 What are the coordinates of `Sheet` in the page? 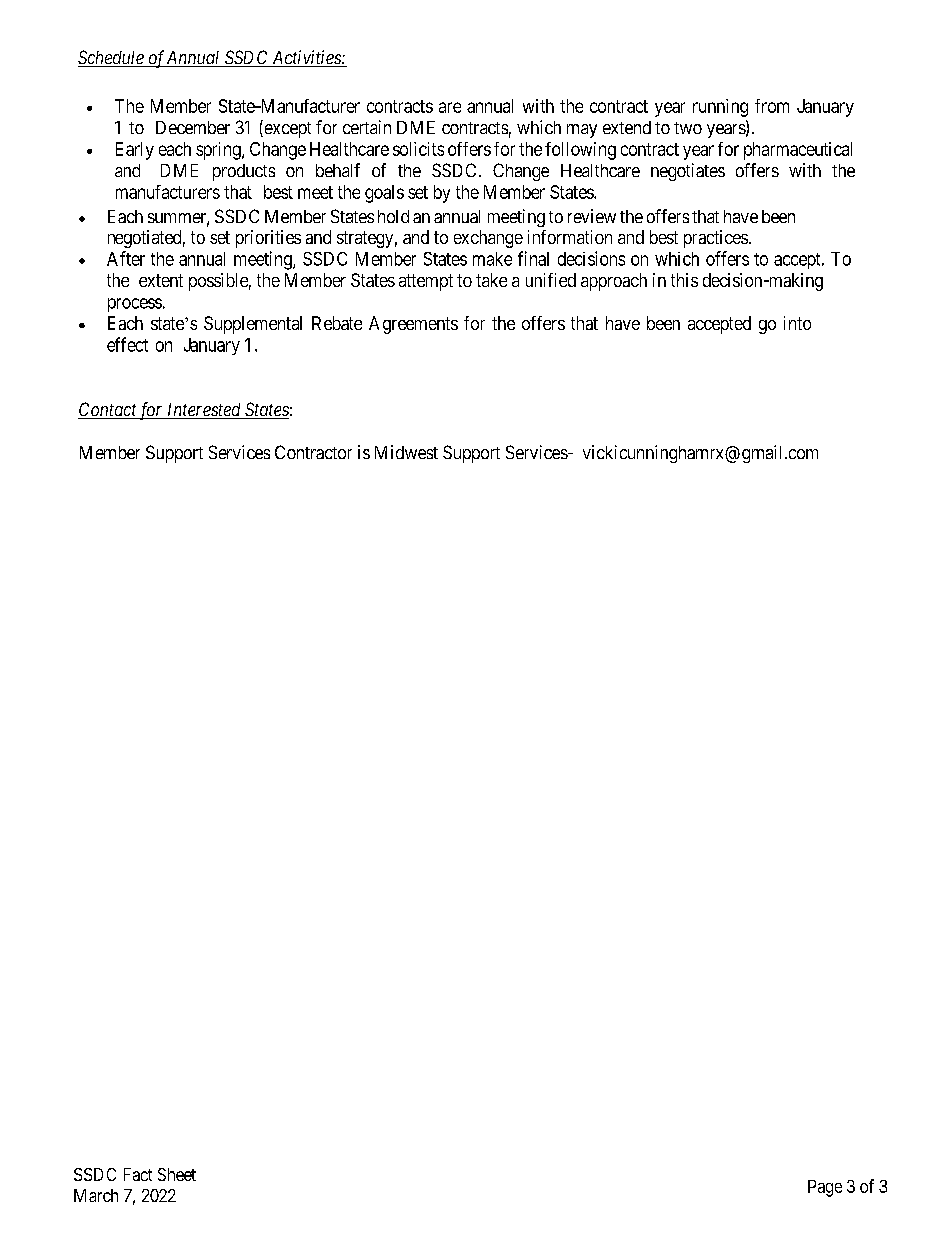 It's located at (177, 1174).
